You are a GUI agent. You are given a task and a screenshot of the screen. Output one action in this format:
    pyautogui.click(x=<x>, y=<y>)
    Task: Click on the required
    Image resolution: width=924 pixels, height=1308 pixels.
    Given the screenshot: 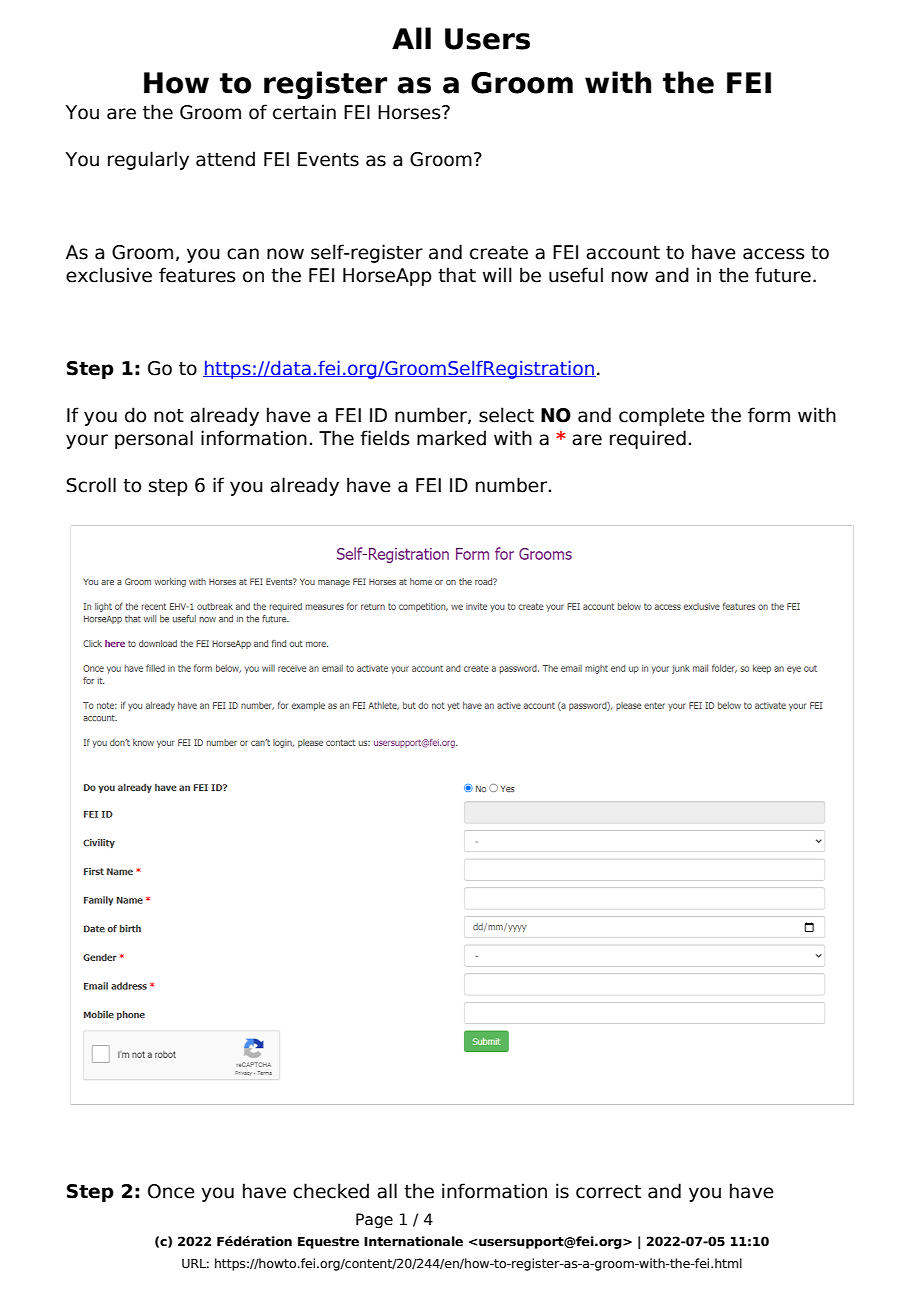 What is the action you would take?
    pyautogui.click(x=648, y=439)
